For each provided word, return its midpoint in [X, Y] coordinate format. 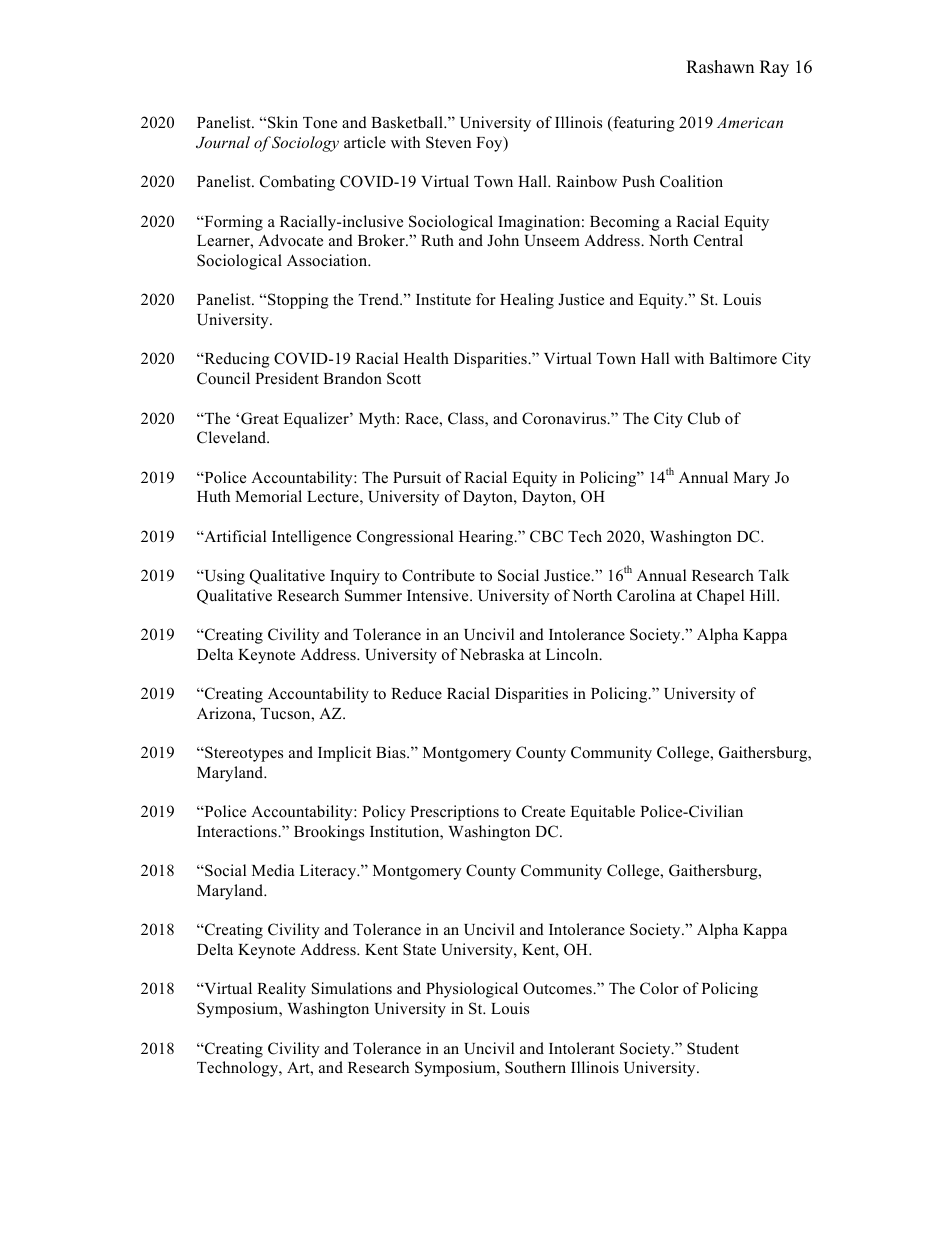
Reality [281, 990]
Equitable [602, 813]
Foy [490, 144]
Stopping [298, 301]
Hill [764, 595]
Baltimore [743, 358]
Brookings [329, 833]
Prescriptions [454, 813]
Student [713, 1048]
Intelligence [311, 538]
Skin [283, 122]
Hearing [487, 538]
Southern [535, 1067]
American [750, 122]
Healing [527, 301]
